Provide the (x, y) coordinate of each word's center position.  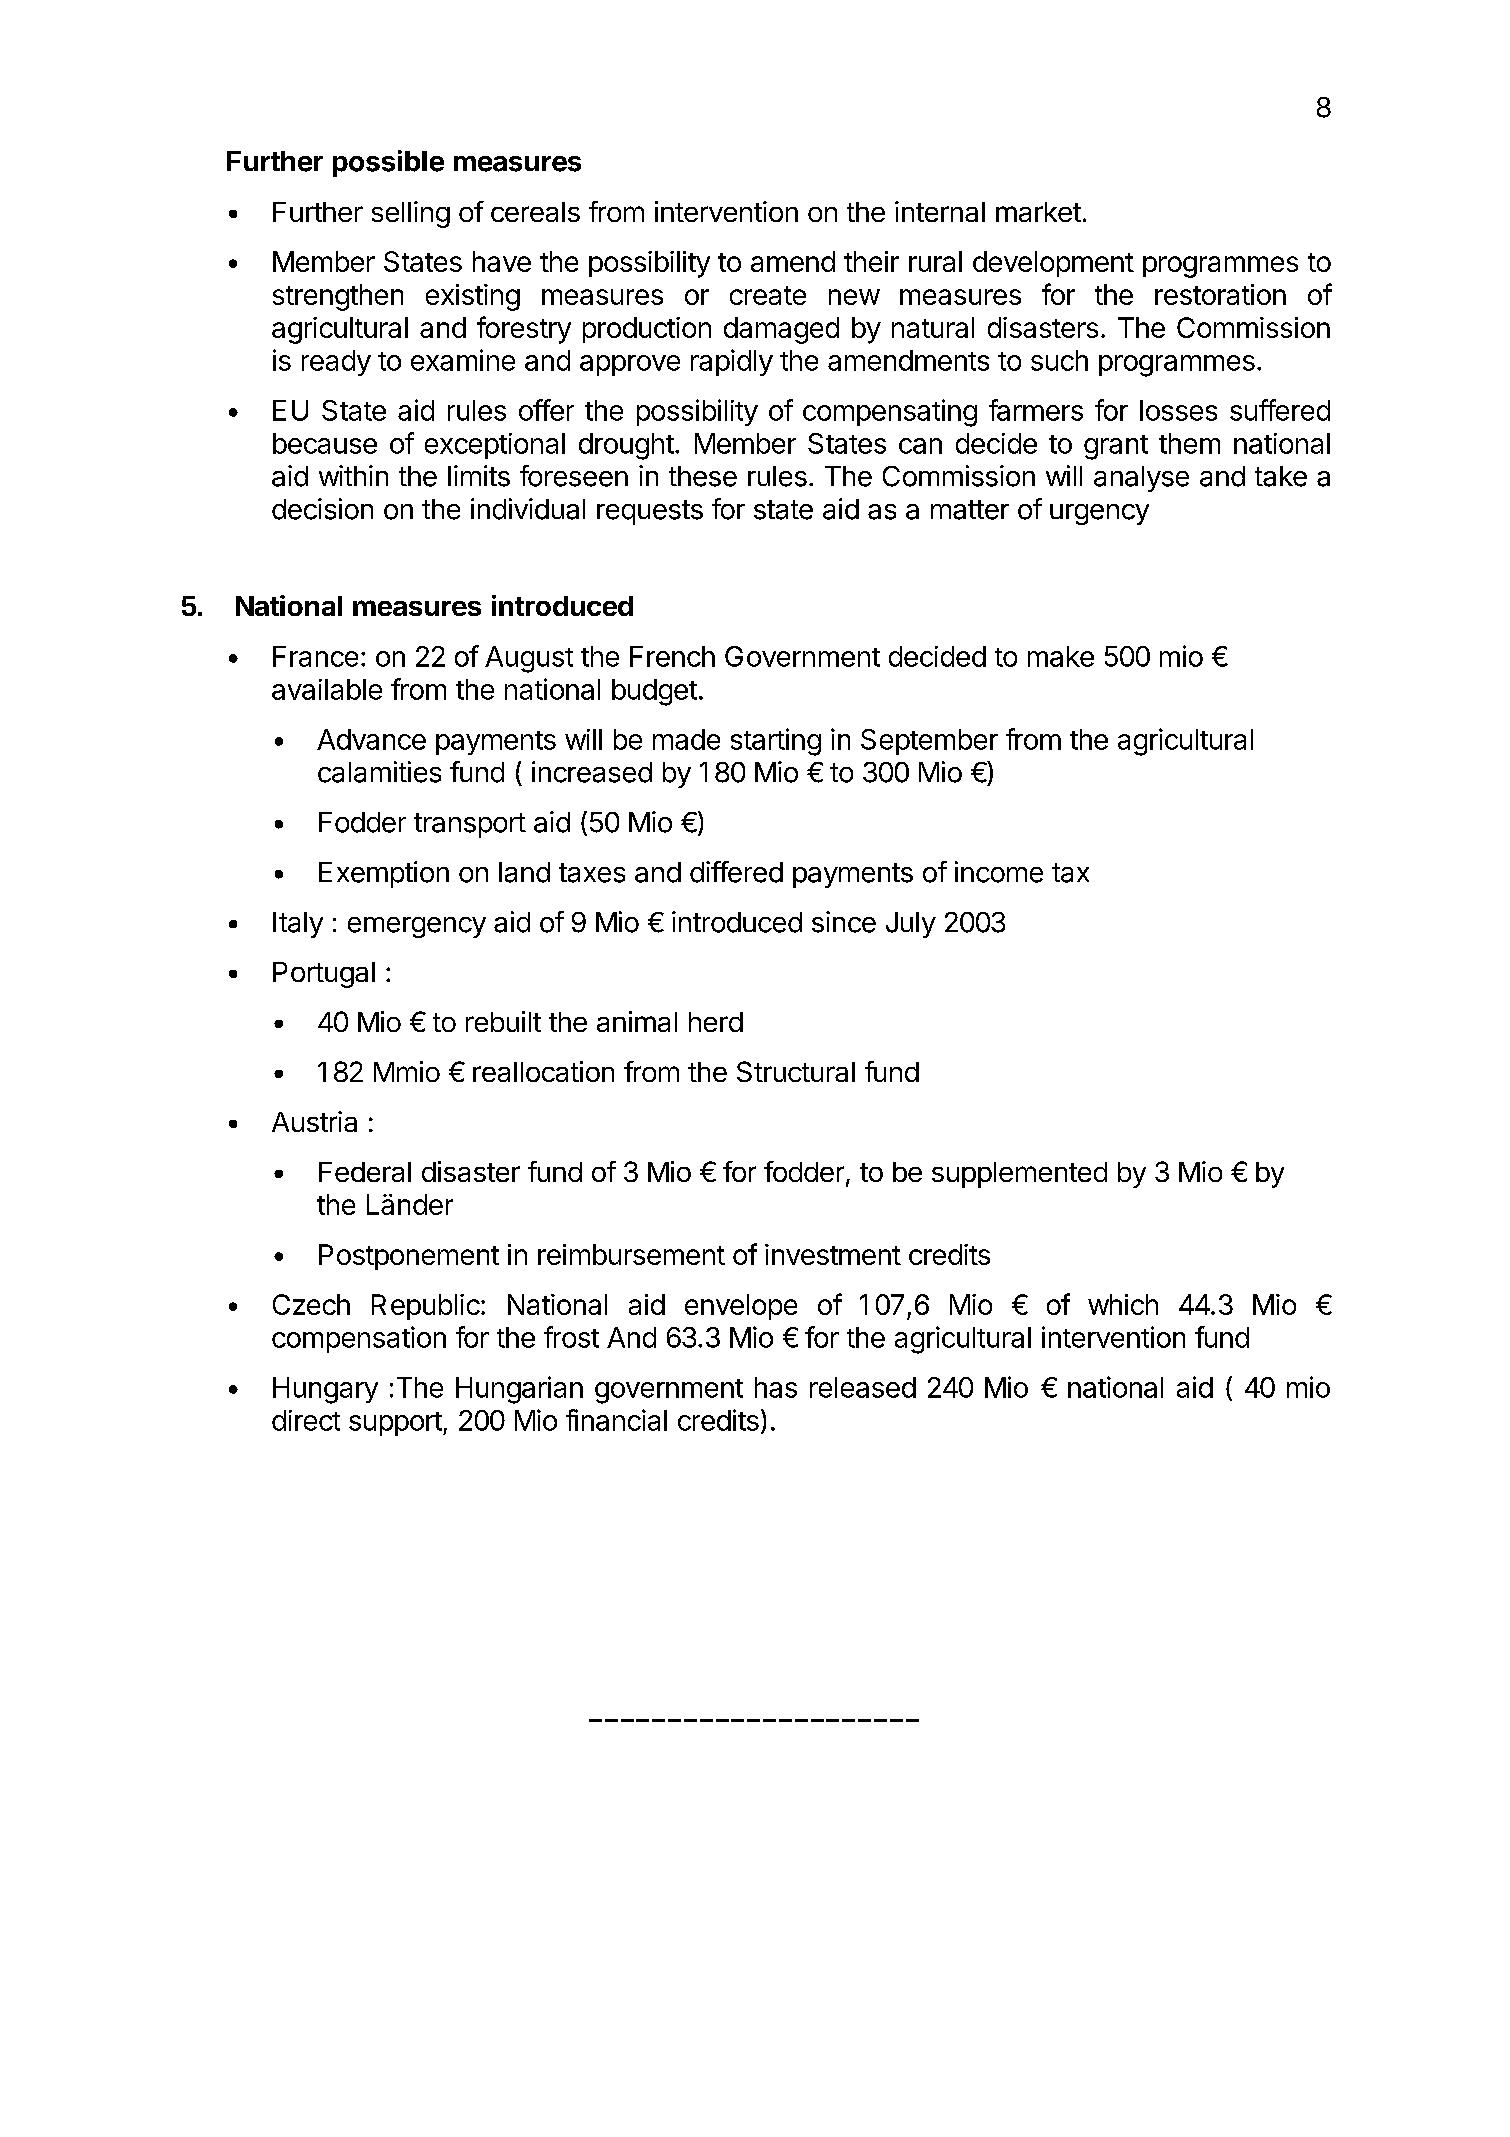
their (871, 261)
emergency (417, 927)
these (703, 476)
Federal (365, 1172)
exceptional (495, 446)
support (395, 1424)
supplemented (1019, 1175)
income (999, 872)
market (1038, 212)
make (1061, 656)
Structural (796, 1071)
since (844, 922)
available (327, 689)
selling (411, 214)
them (1189, 443)
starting (776, 742)
